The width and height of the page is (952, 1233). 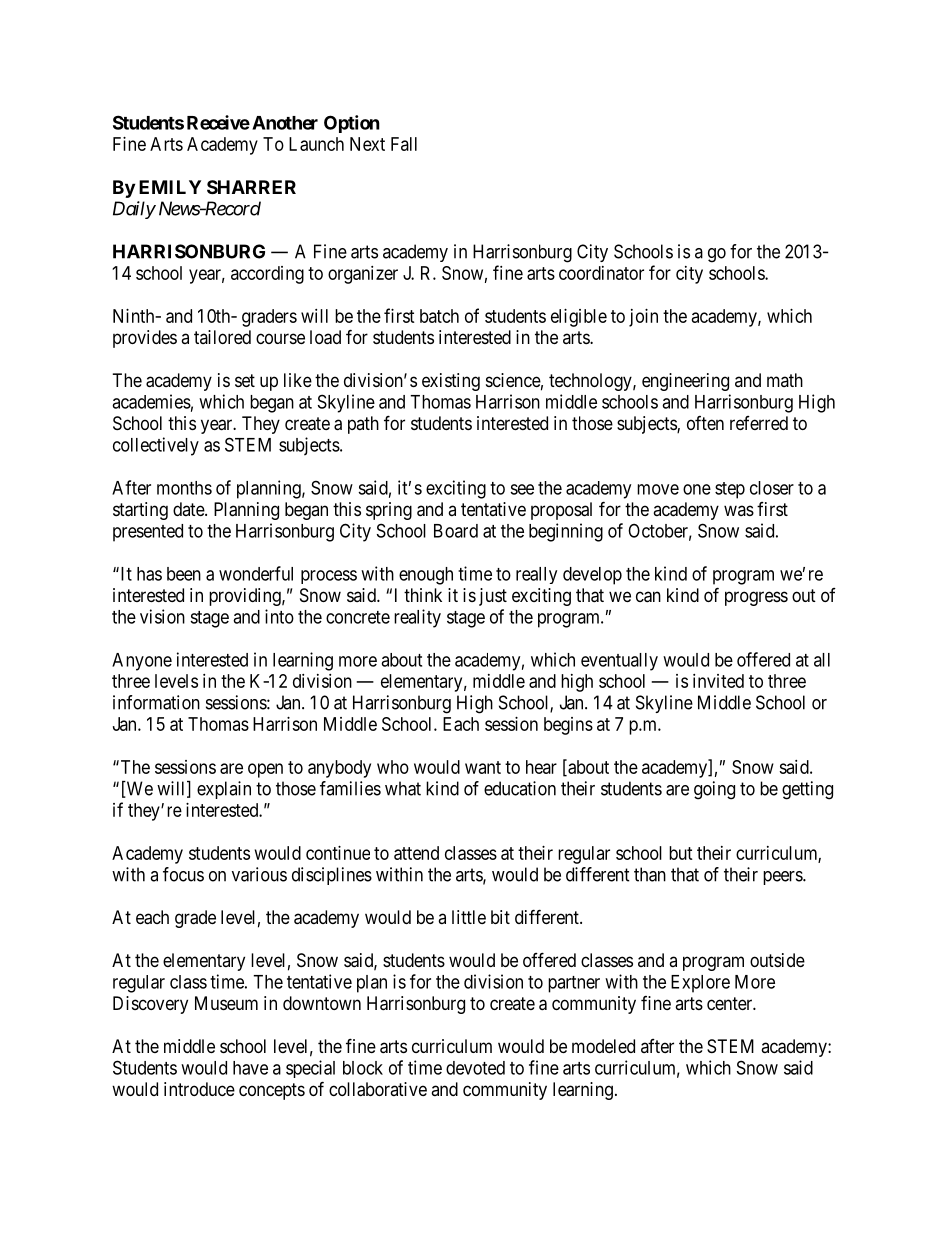 I want to click on coordinator, so click(x=601, y=273).
